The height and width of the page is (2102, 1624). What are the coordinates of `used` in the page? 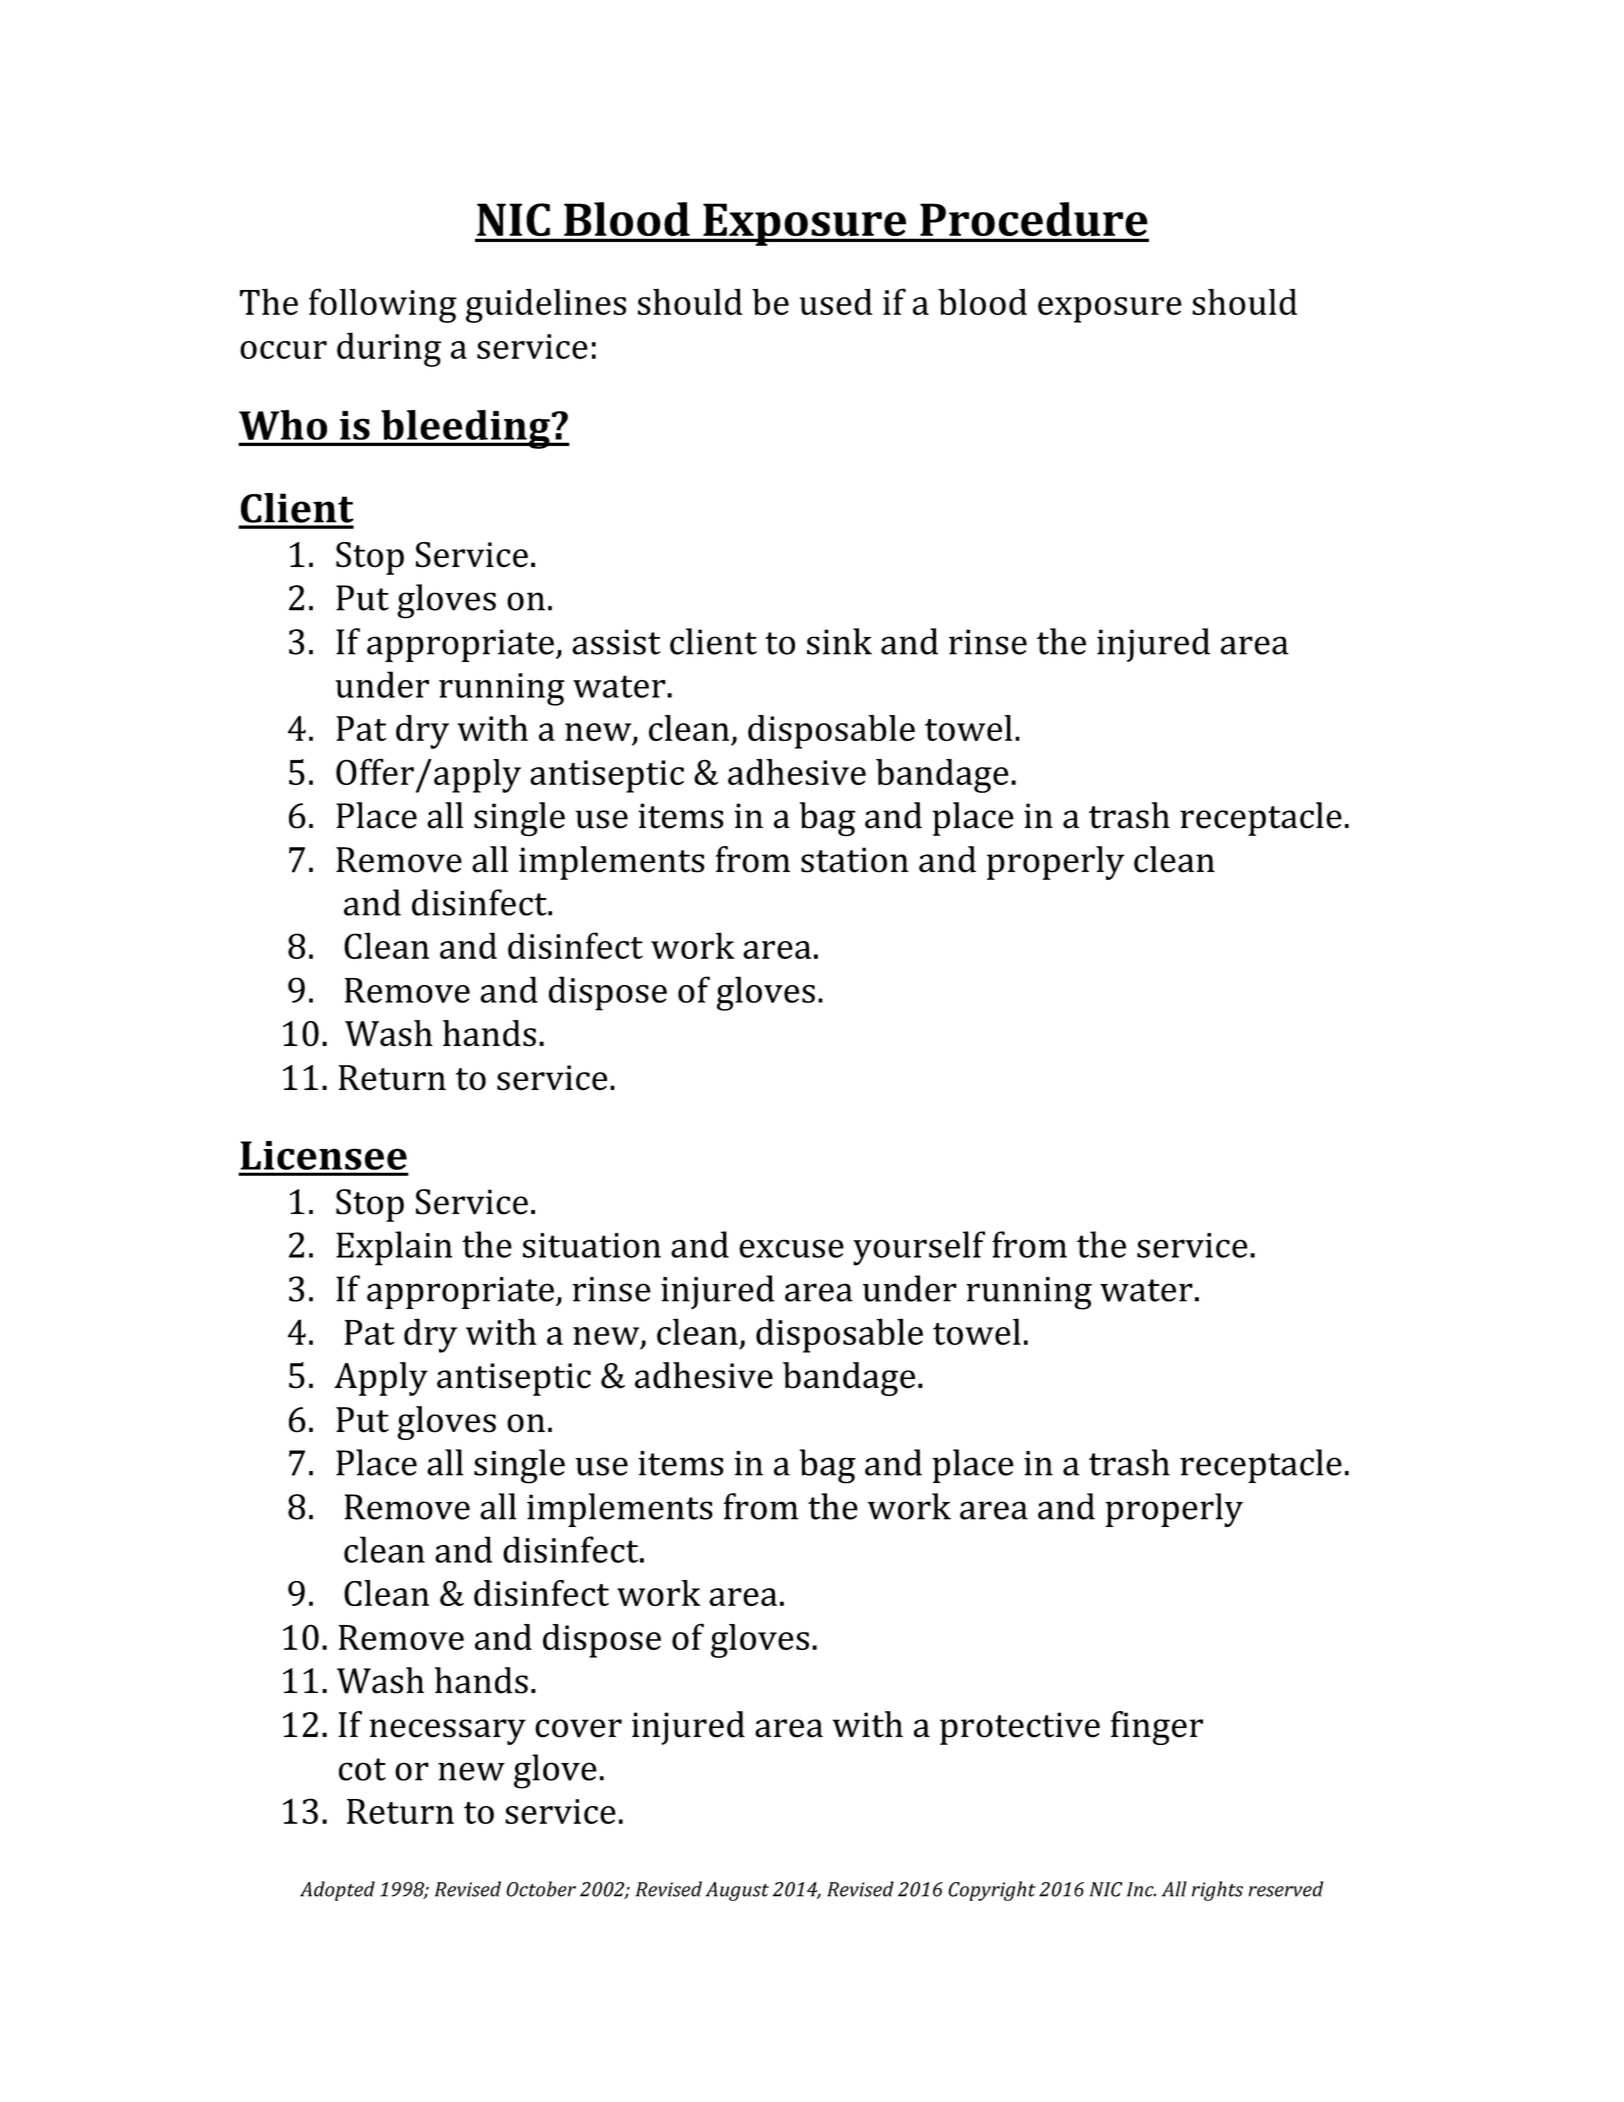 It's located at (836, 301).
